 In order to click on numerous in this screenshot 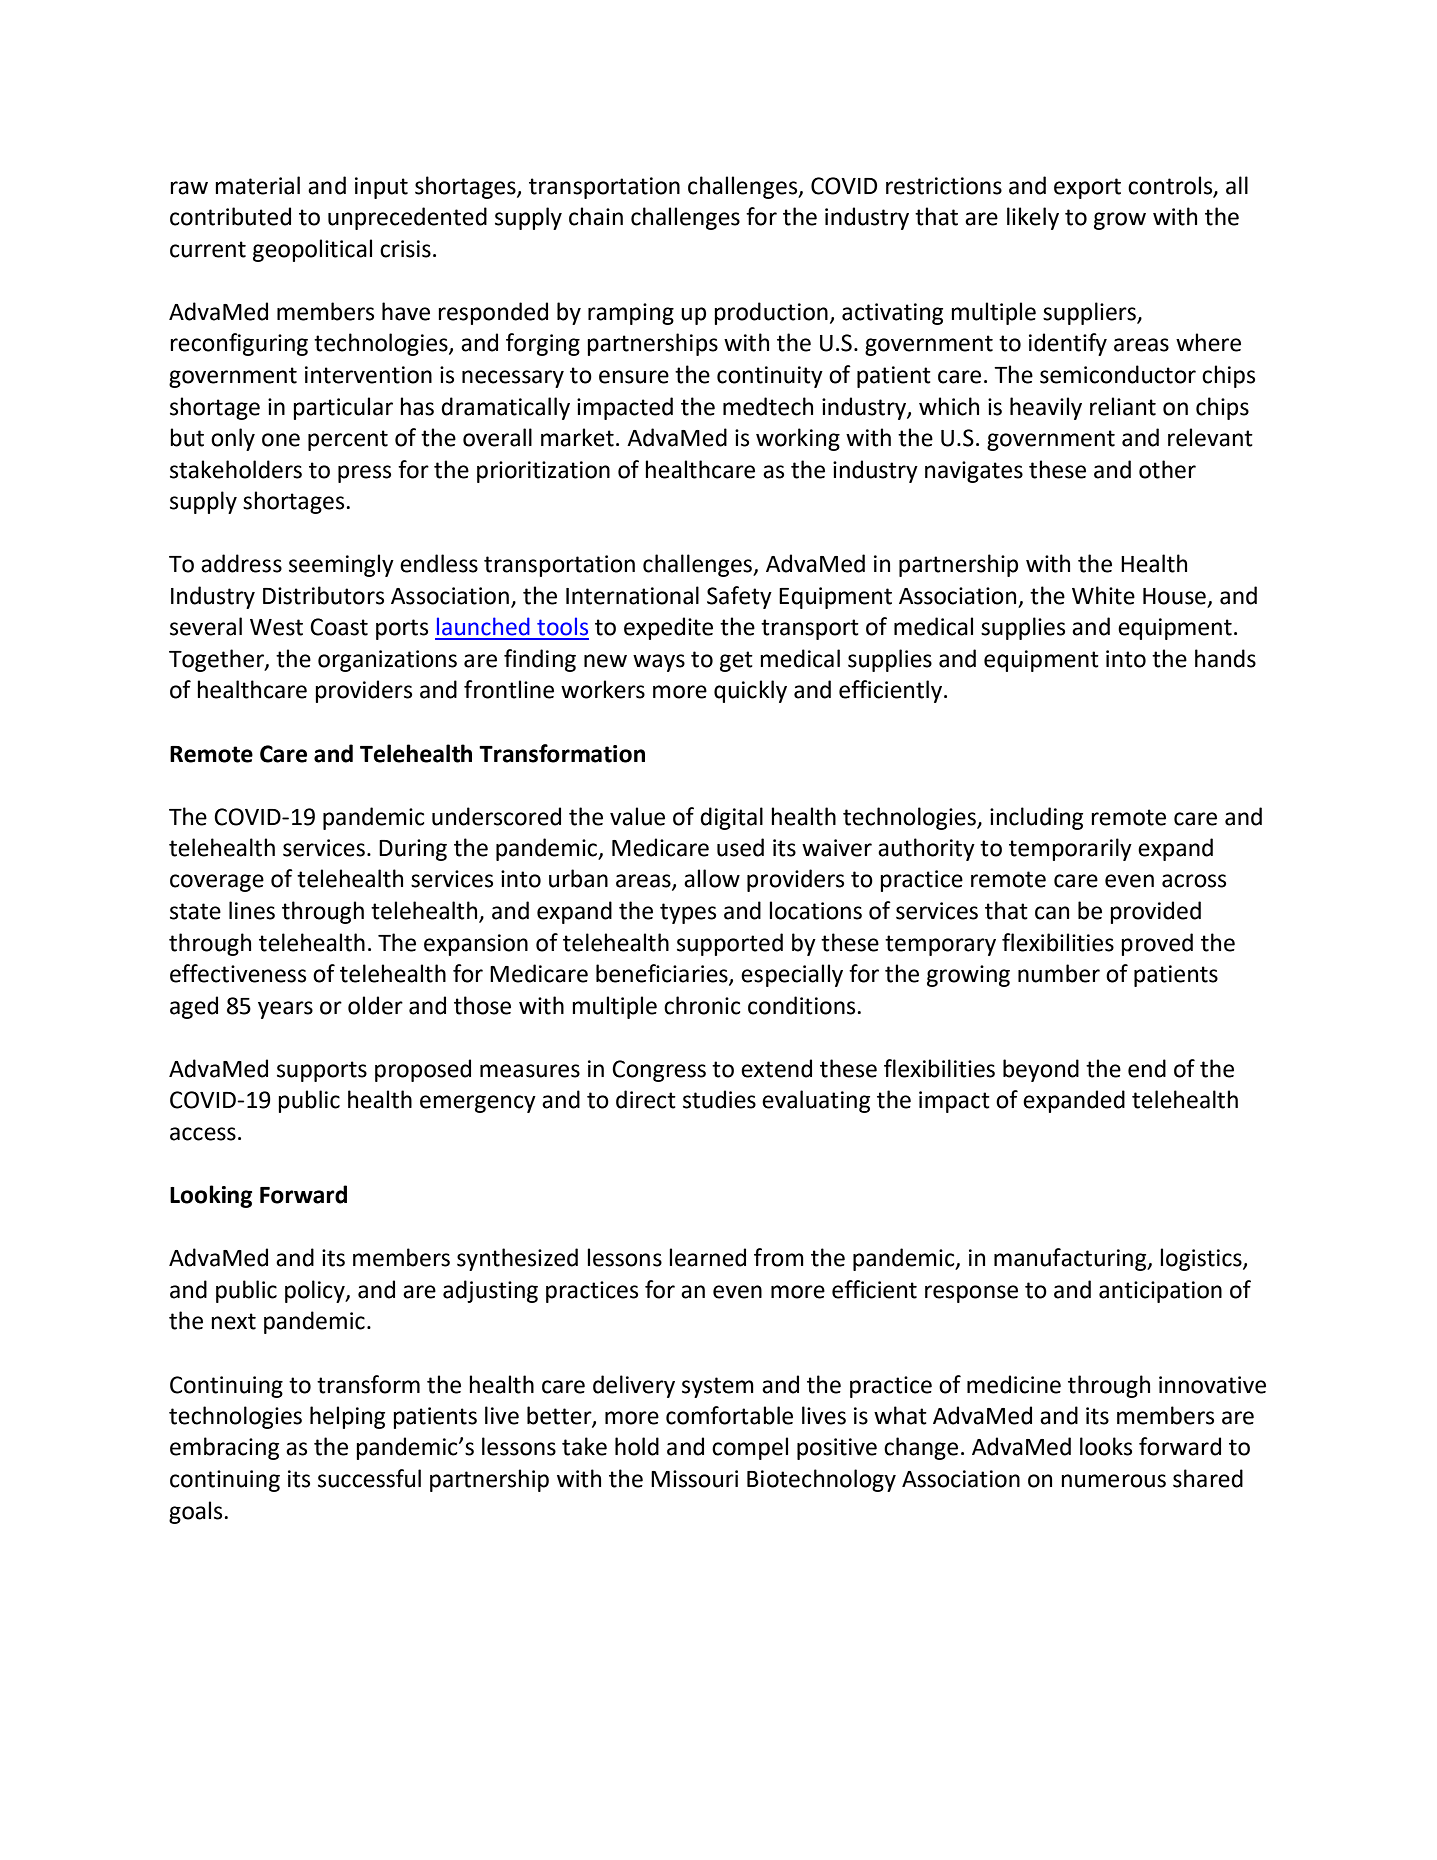, I will do `click(1113, 1481)`.
